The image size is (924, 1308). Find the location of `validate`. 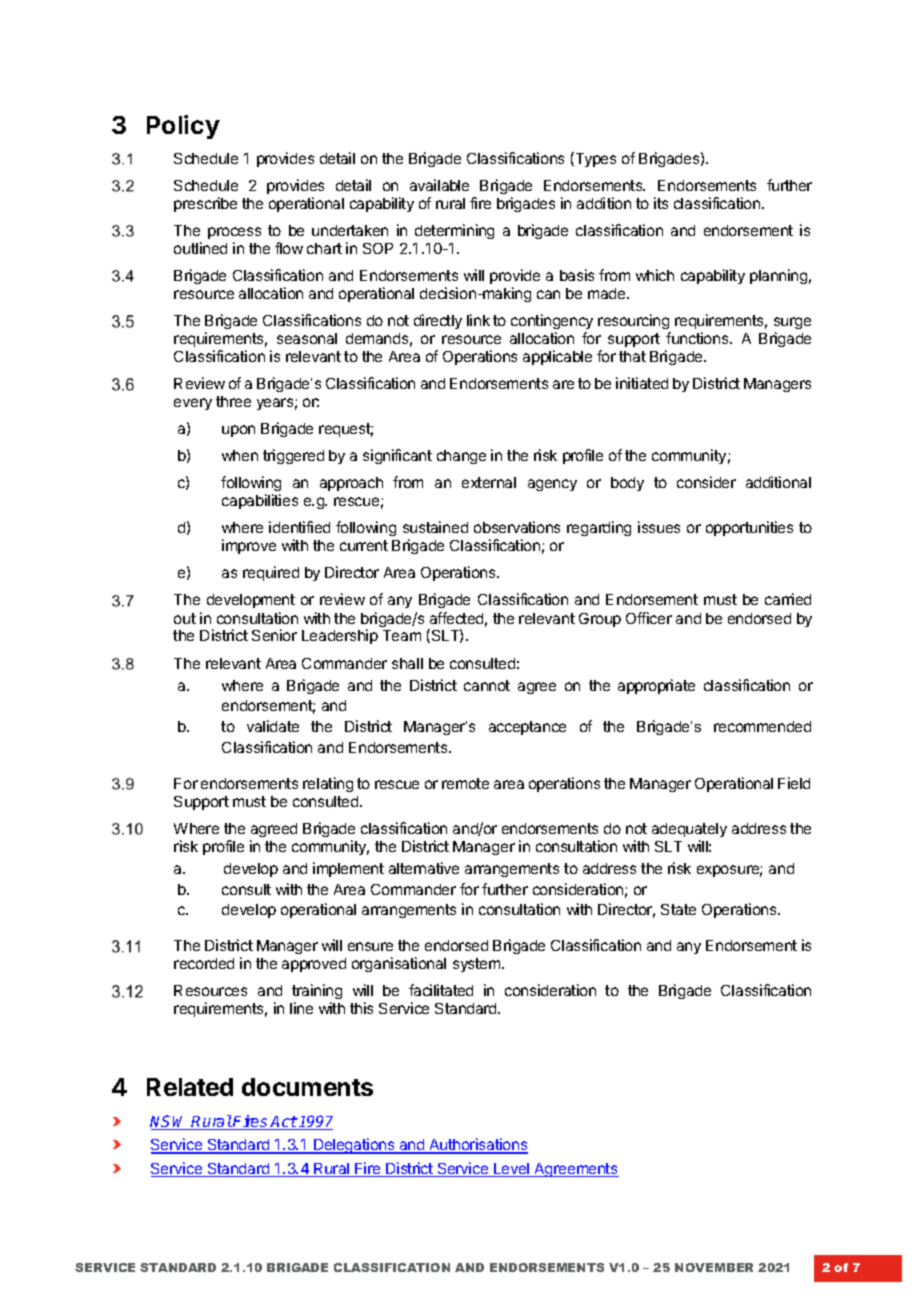

validate is located at coordinates (273, 726).
